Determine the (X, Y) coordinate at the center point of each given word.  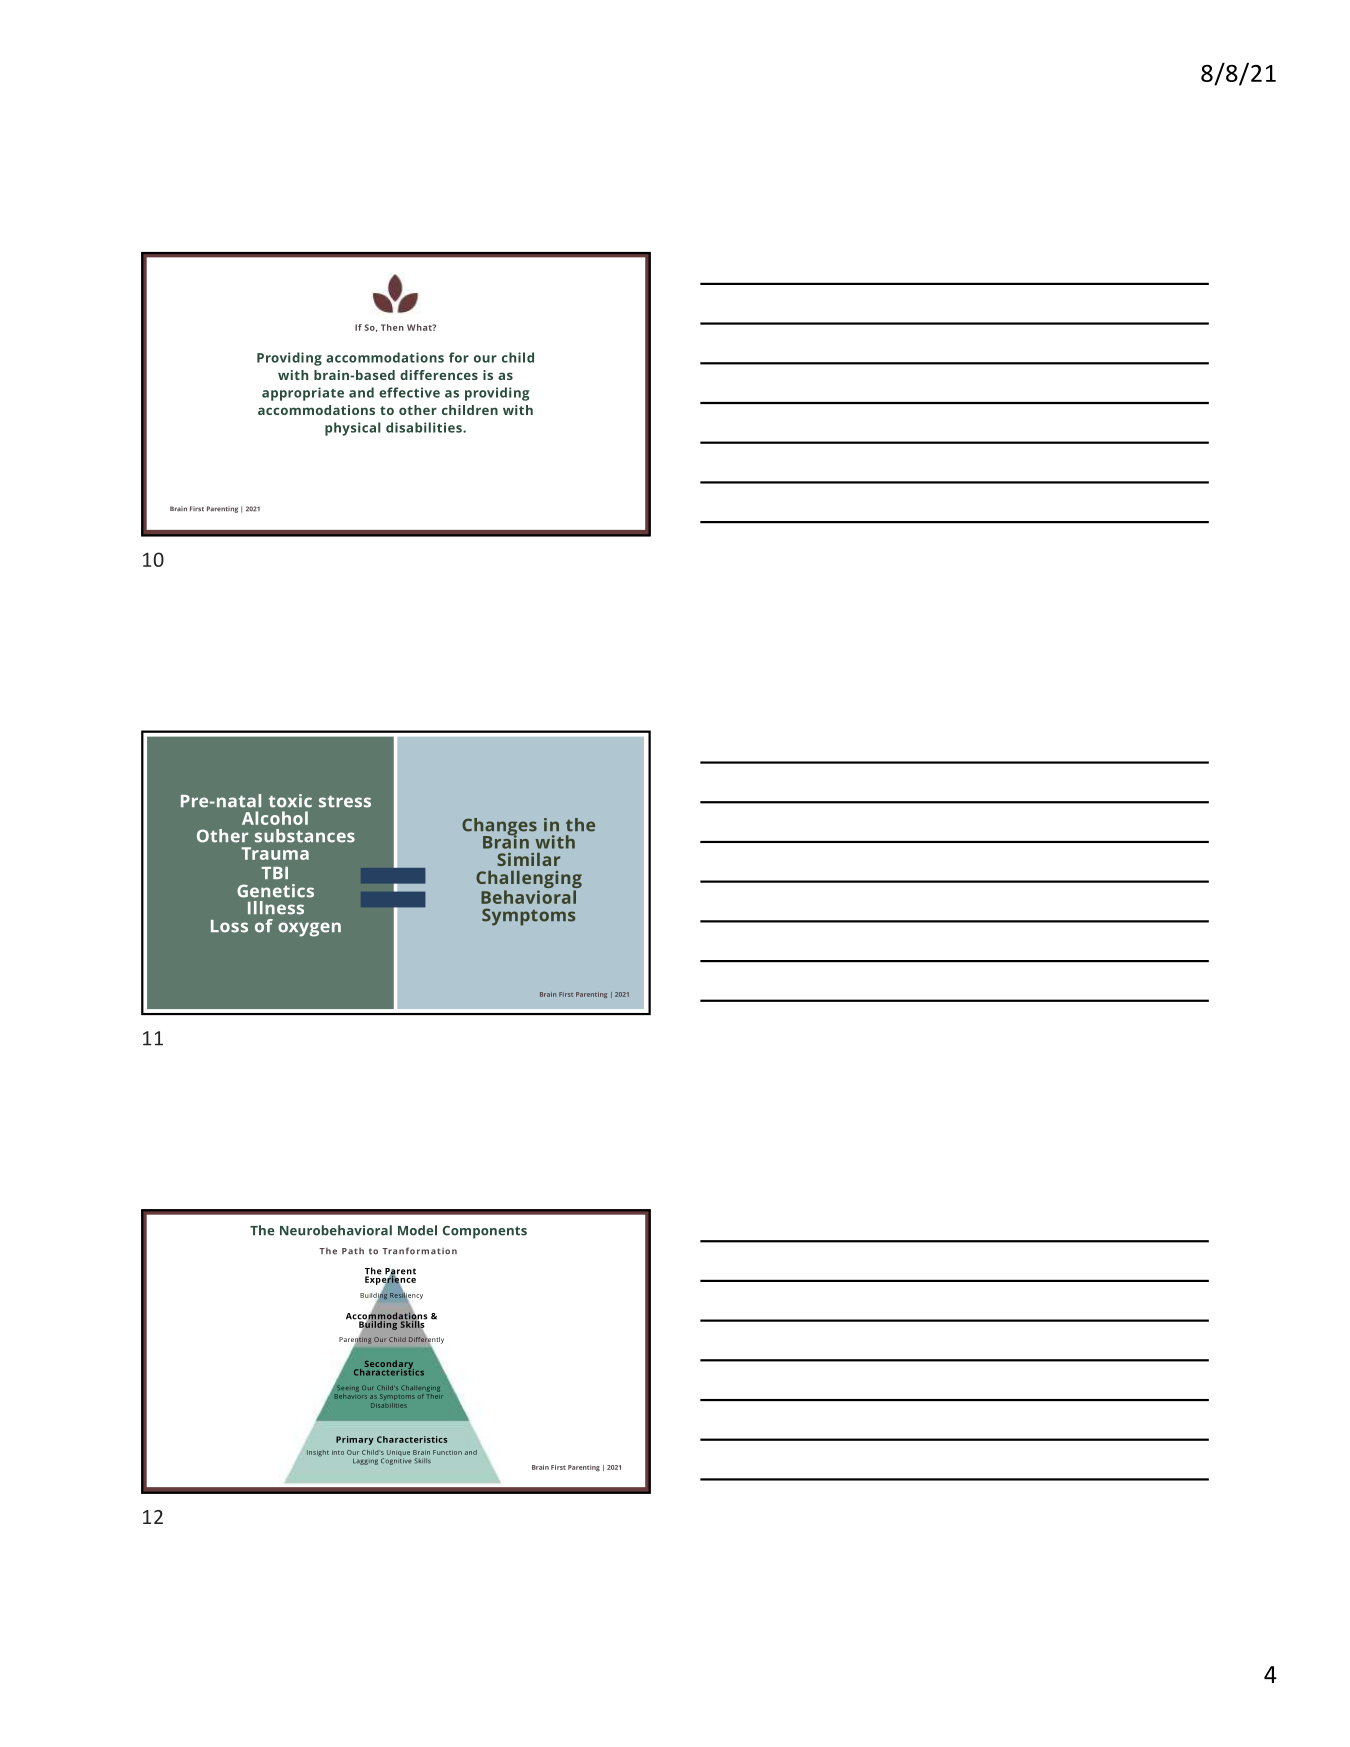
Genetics (275, 891)
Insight (318, 1453)
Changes (499, 828)
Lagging (365, 1462)
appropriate (303, 394)
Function (447, 1452)
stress (345, 801)
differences (439, 375)
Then (392, 327)
